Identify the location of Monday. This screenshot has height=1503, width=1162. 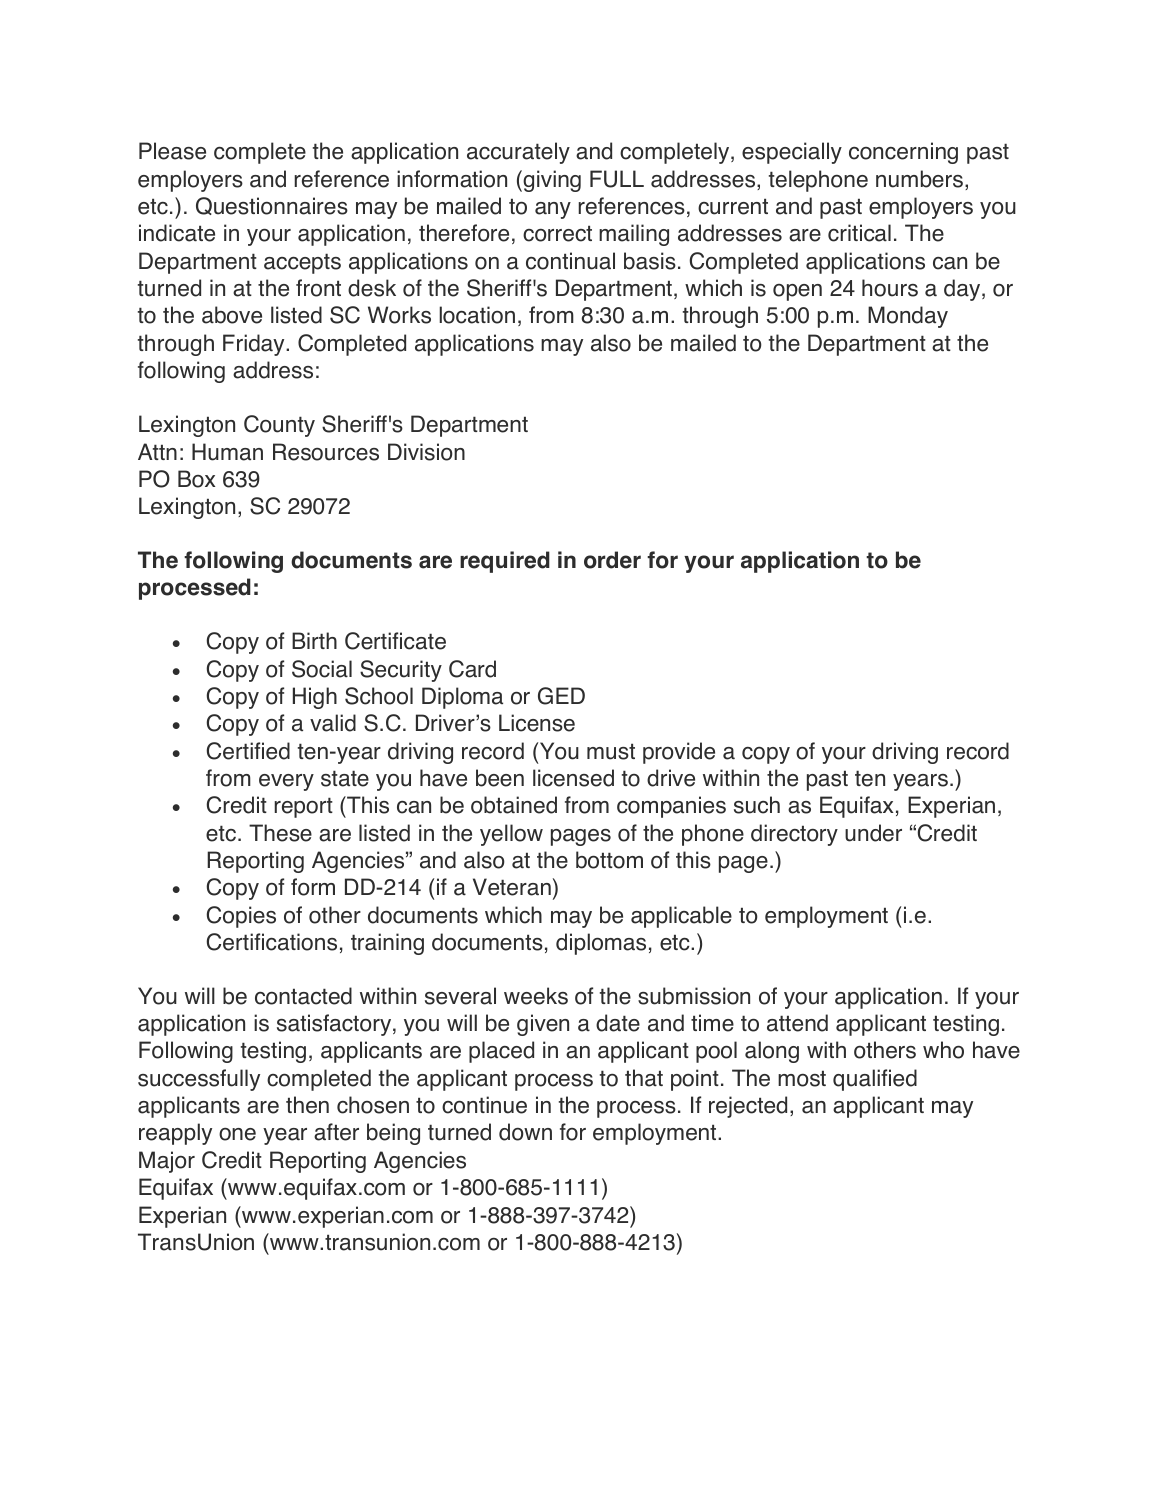
(908, 317).
